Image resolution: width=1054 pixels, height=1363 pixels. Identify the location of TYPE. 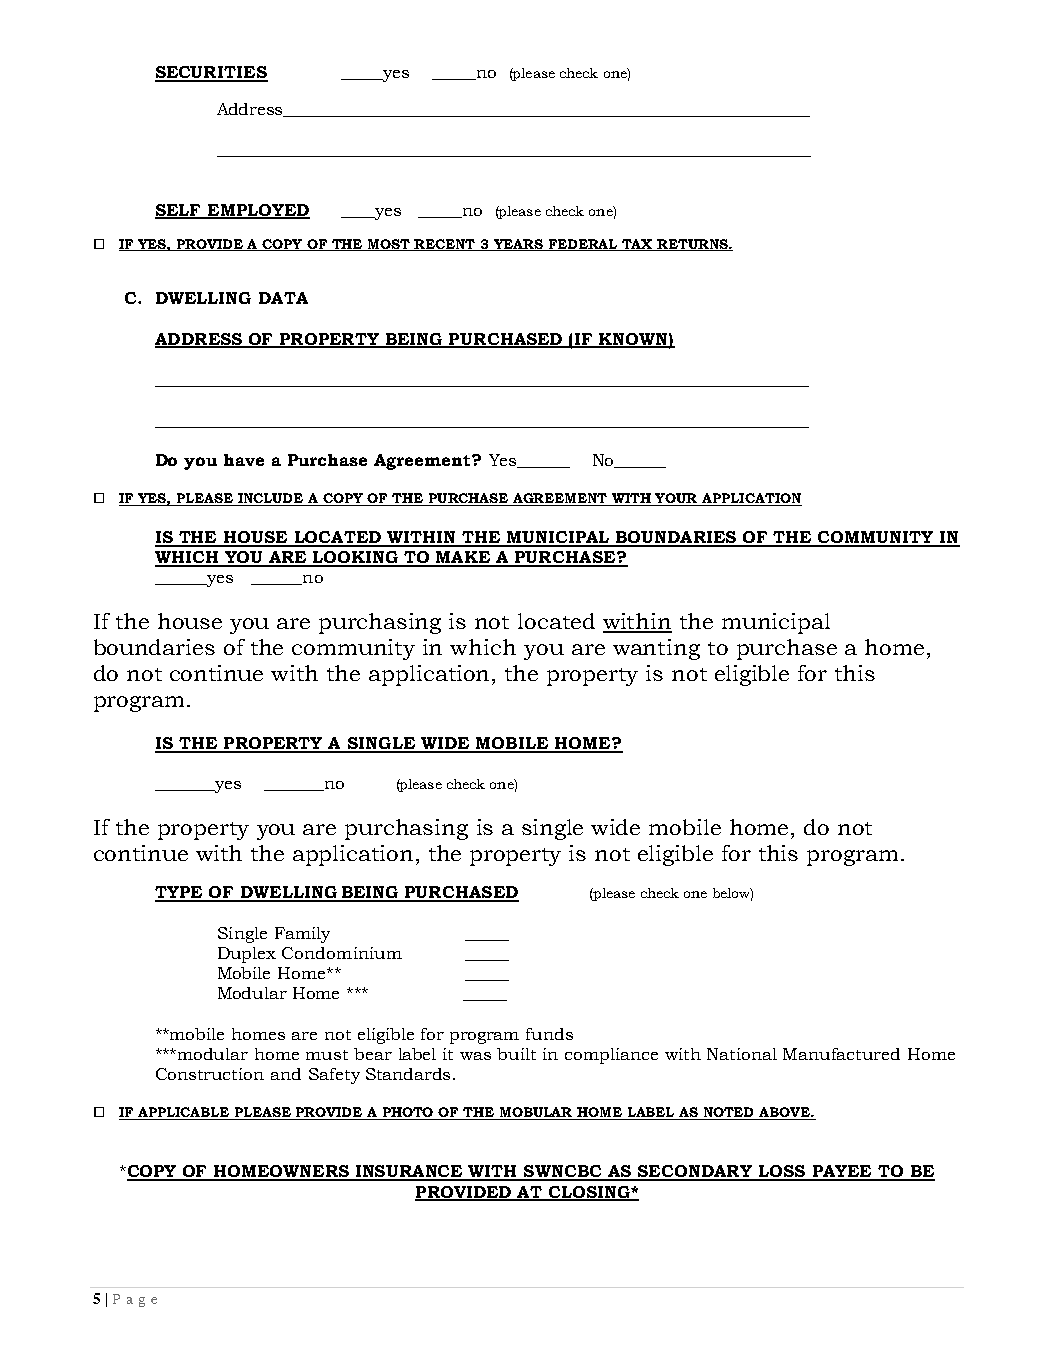
(180, 893).
